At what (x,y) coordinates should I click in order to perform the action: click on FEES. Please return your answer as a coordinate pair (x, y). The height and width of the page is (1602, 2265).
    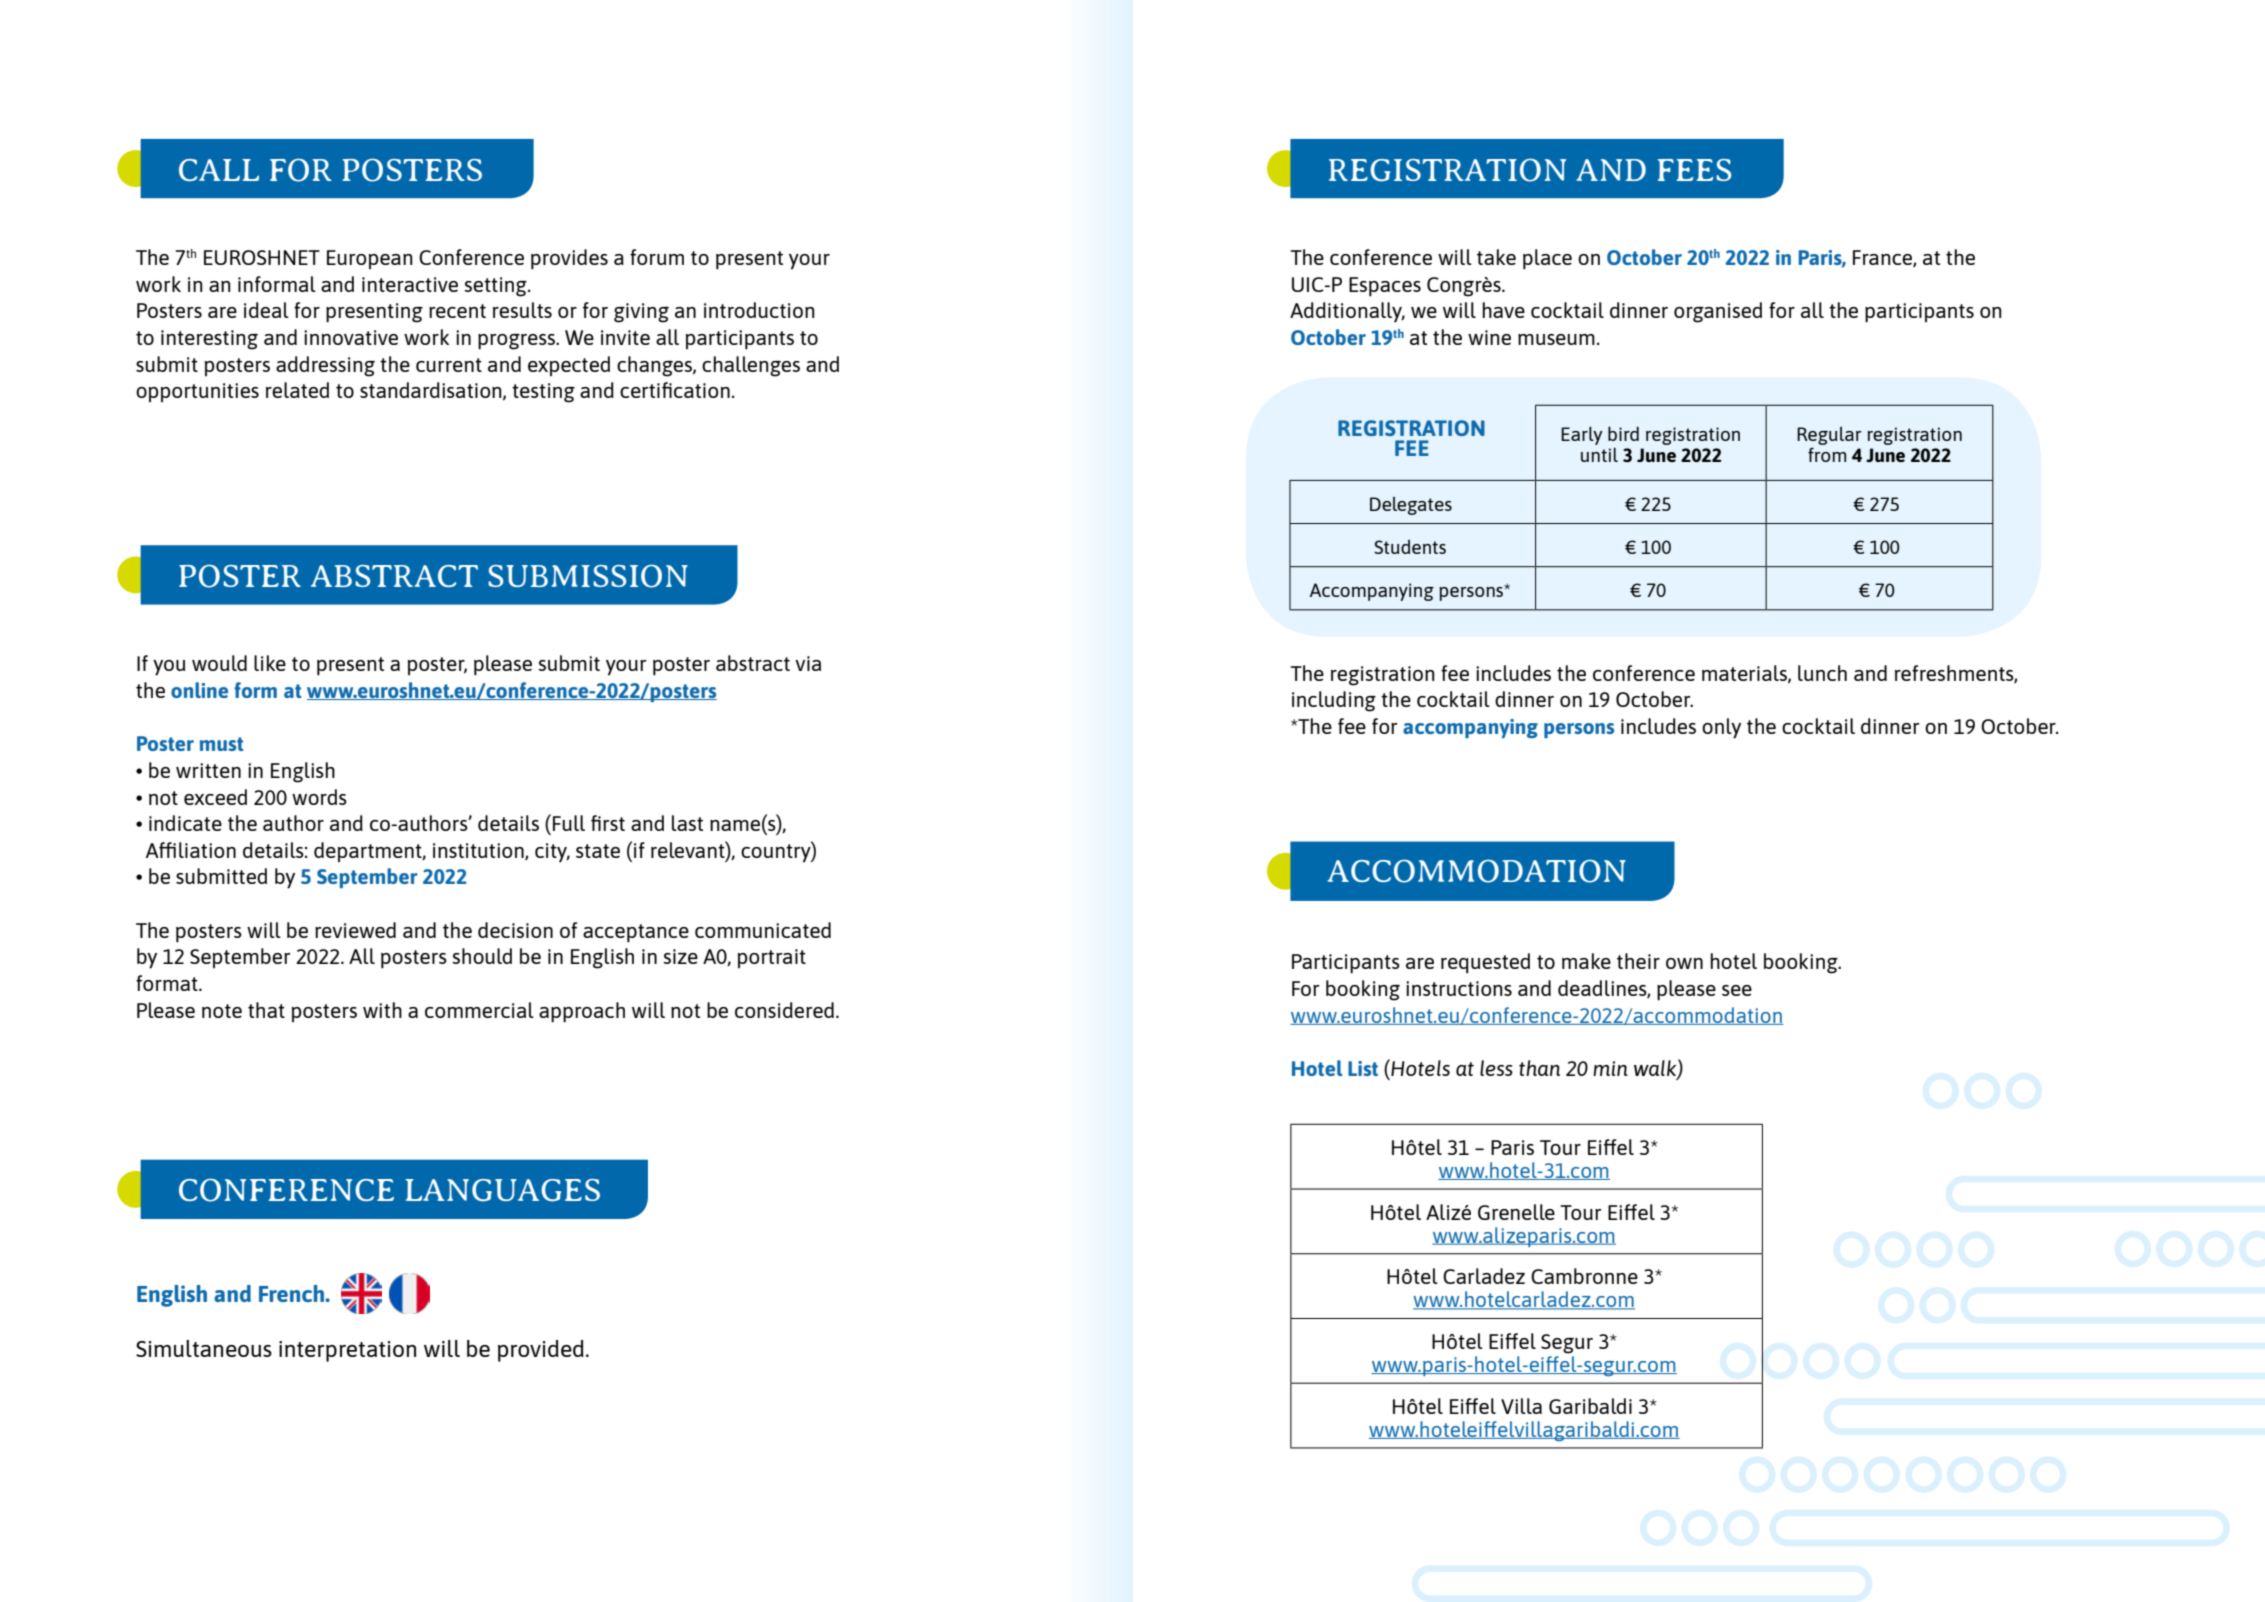
    Looking at the image, I should click on (1694, 170).
